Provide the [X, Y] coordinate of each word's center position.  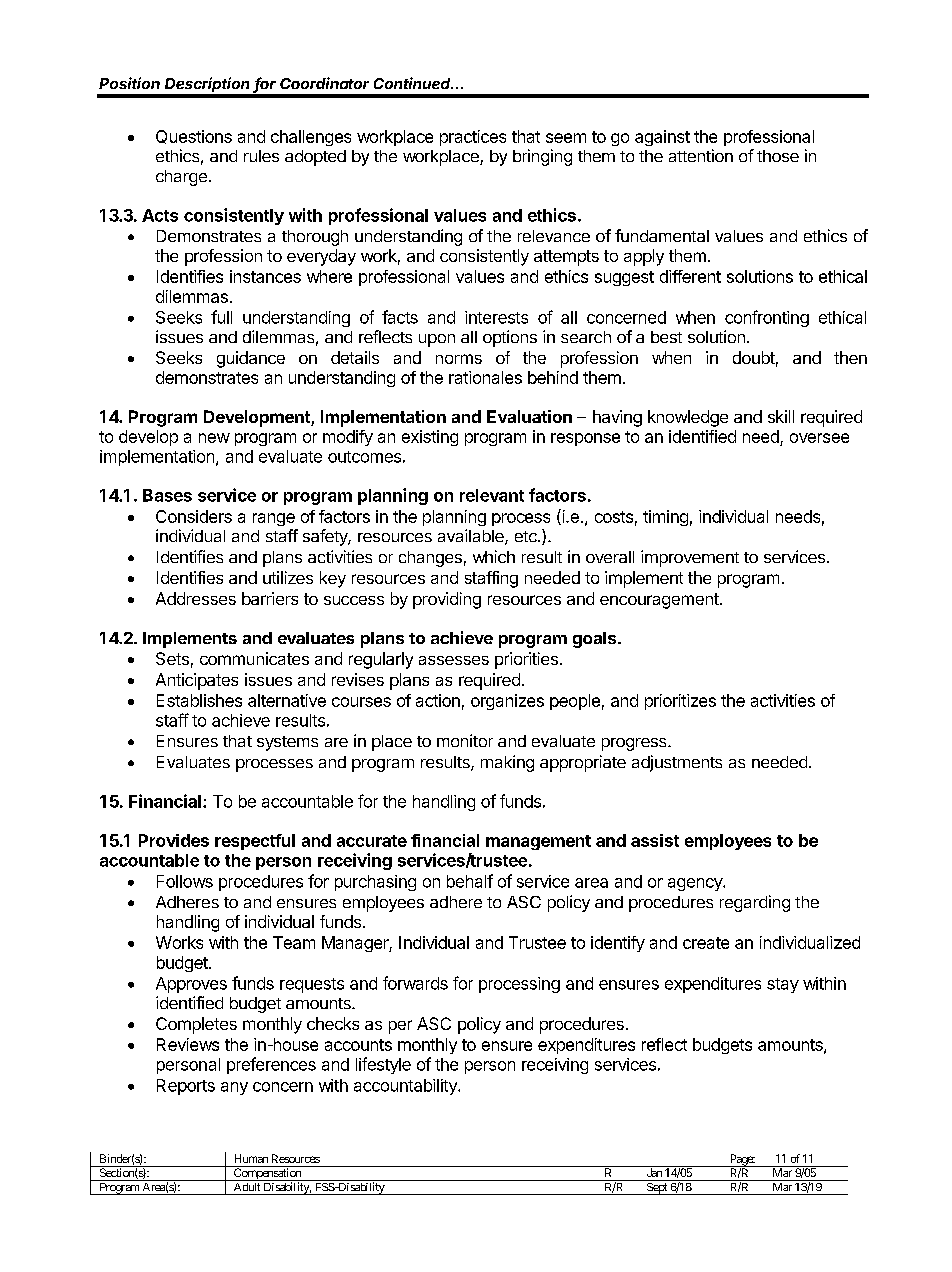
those [778, 156]
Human [251, 1158]
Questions [194, 137]
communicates [254, 658]
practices [473, 138]
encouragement [659, 601]
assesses [454, 660]
